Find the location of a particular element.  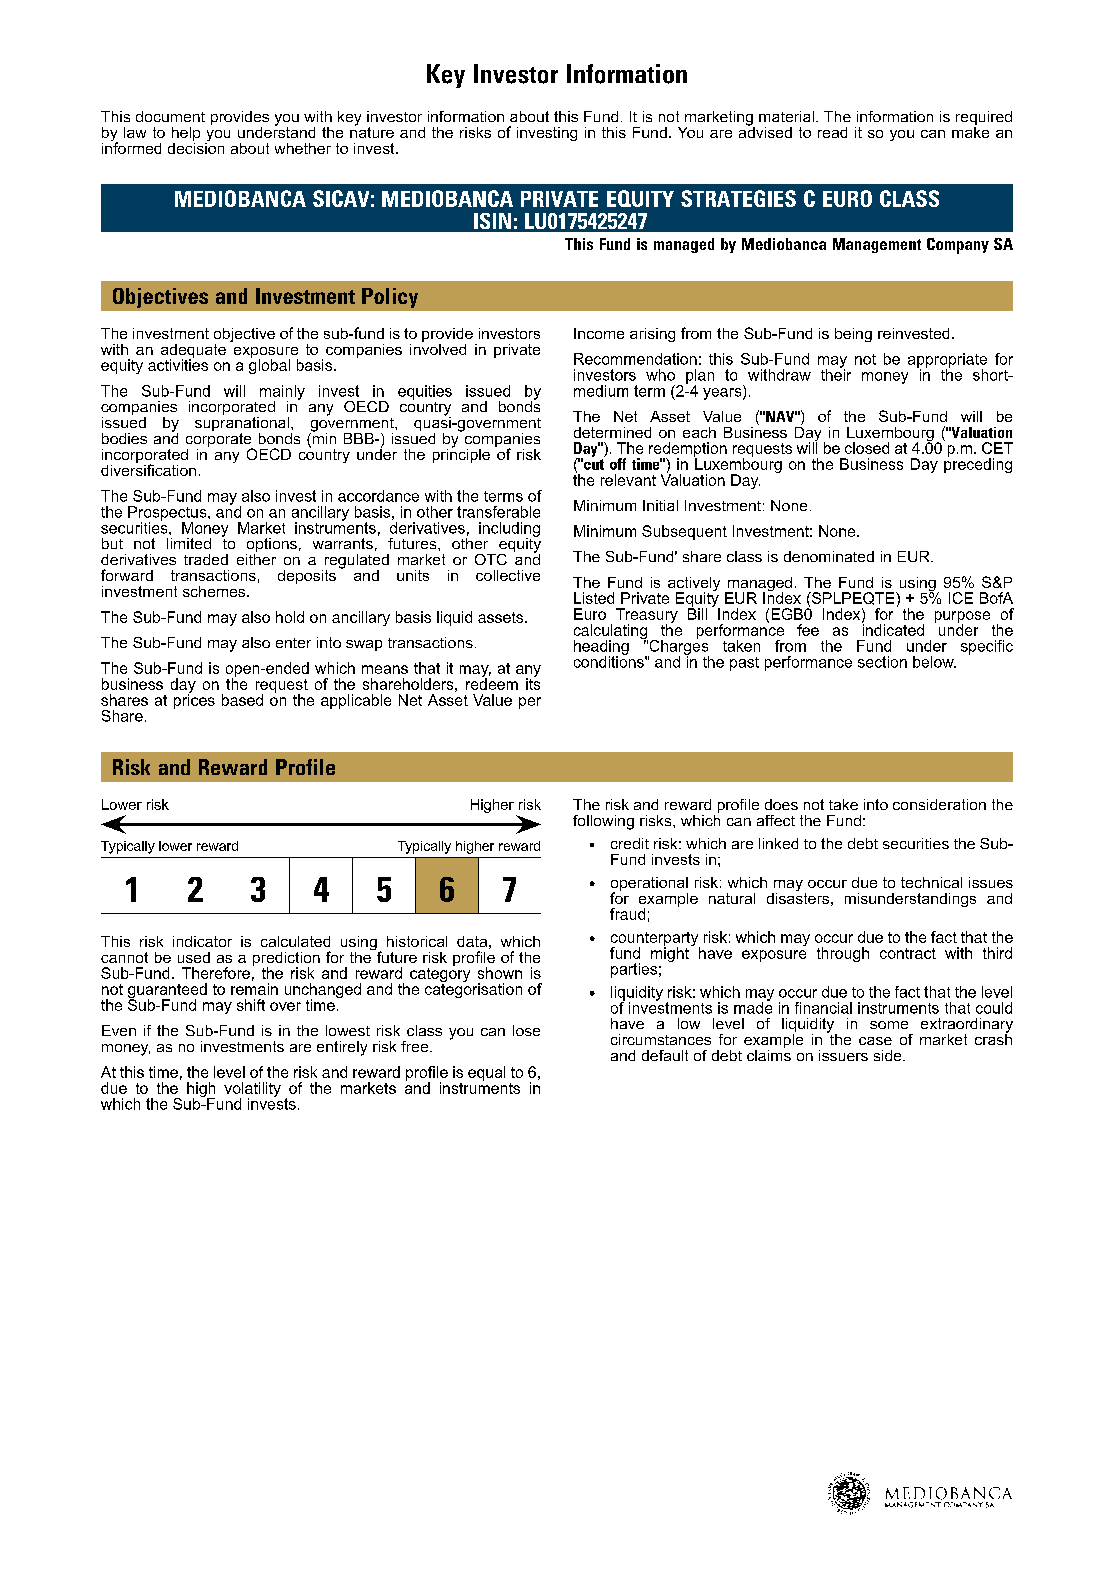

nature is located at coordinates (372, 131).
